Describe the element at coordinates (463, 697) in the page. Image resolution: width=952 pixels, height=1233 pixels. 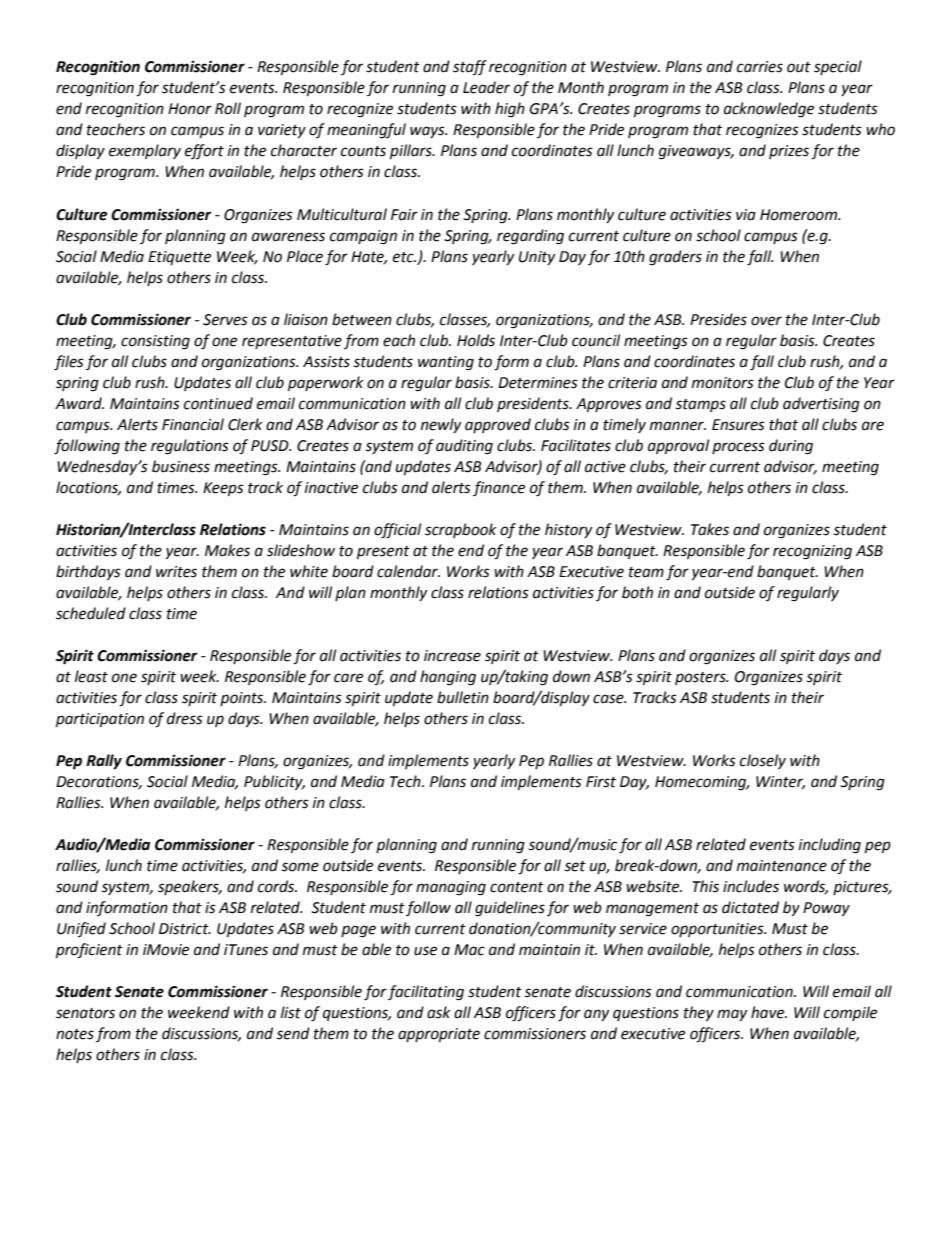
I see `bulletin` at that location.
